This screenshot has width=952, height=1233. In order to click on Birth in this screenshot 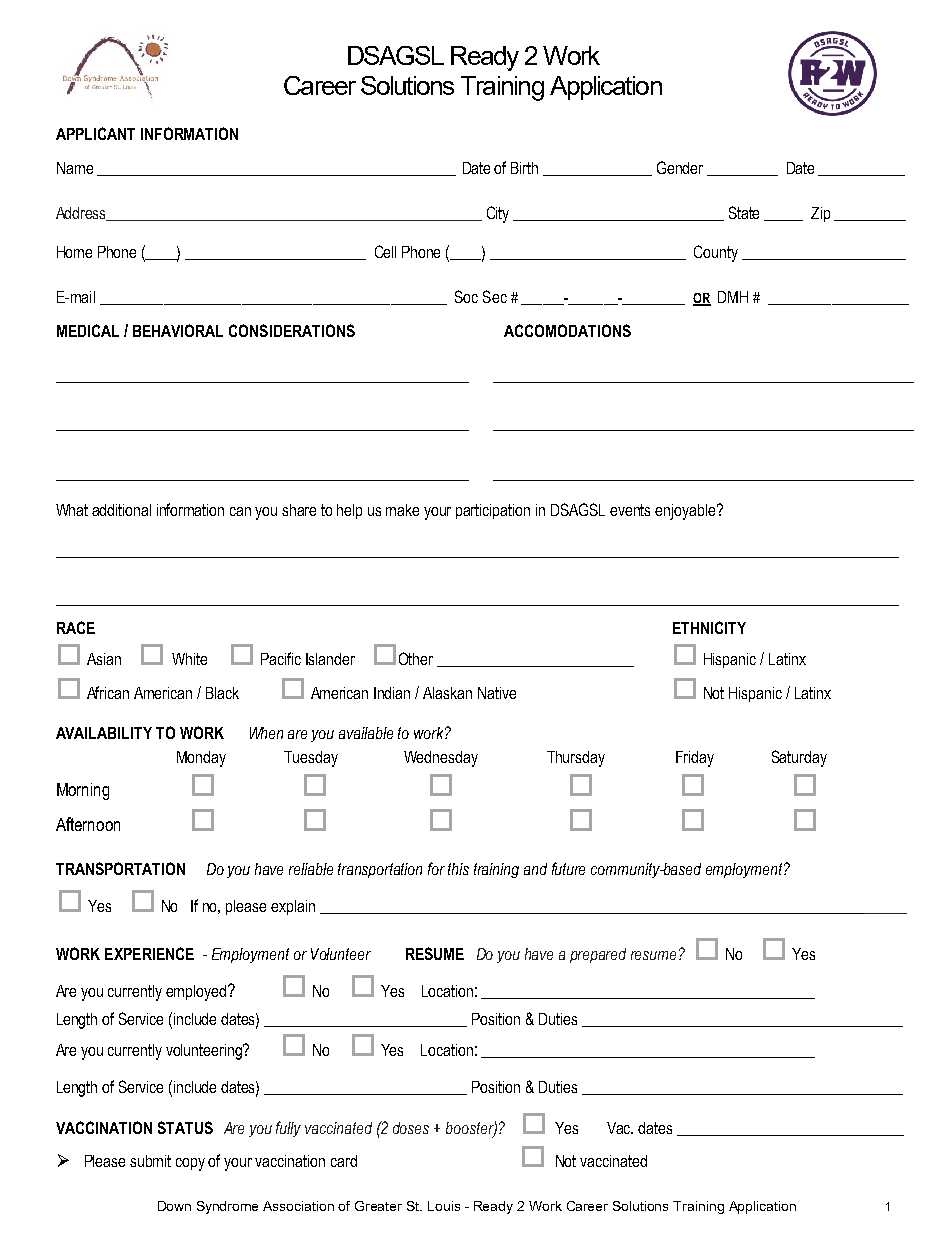, I will do `click(524, 168)`.
